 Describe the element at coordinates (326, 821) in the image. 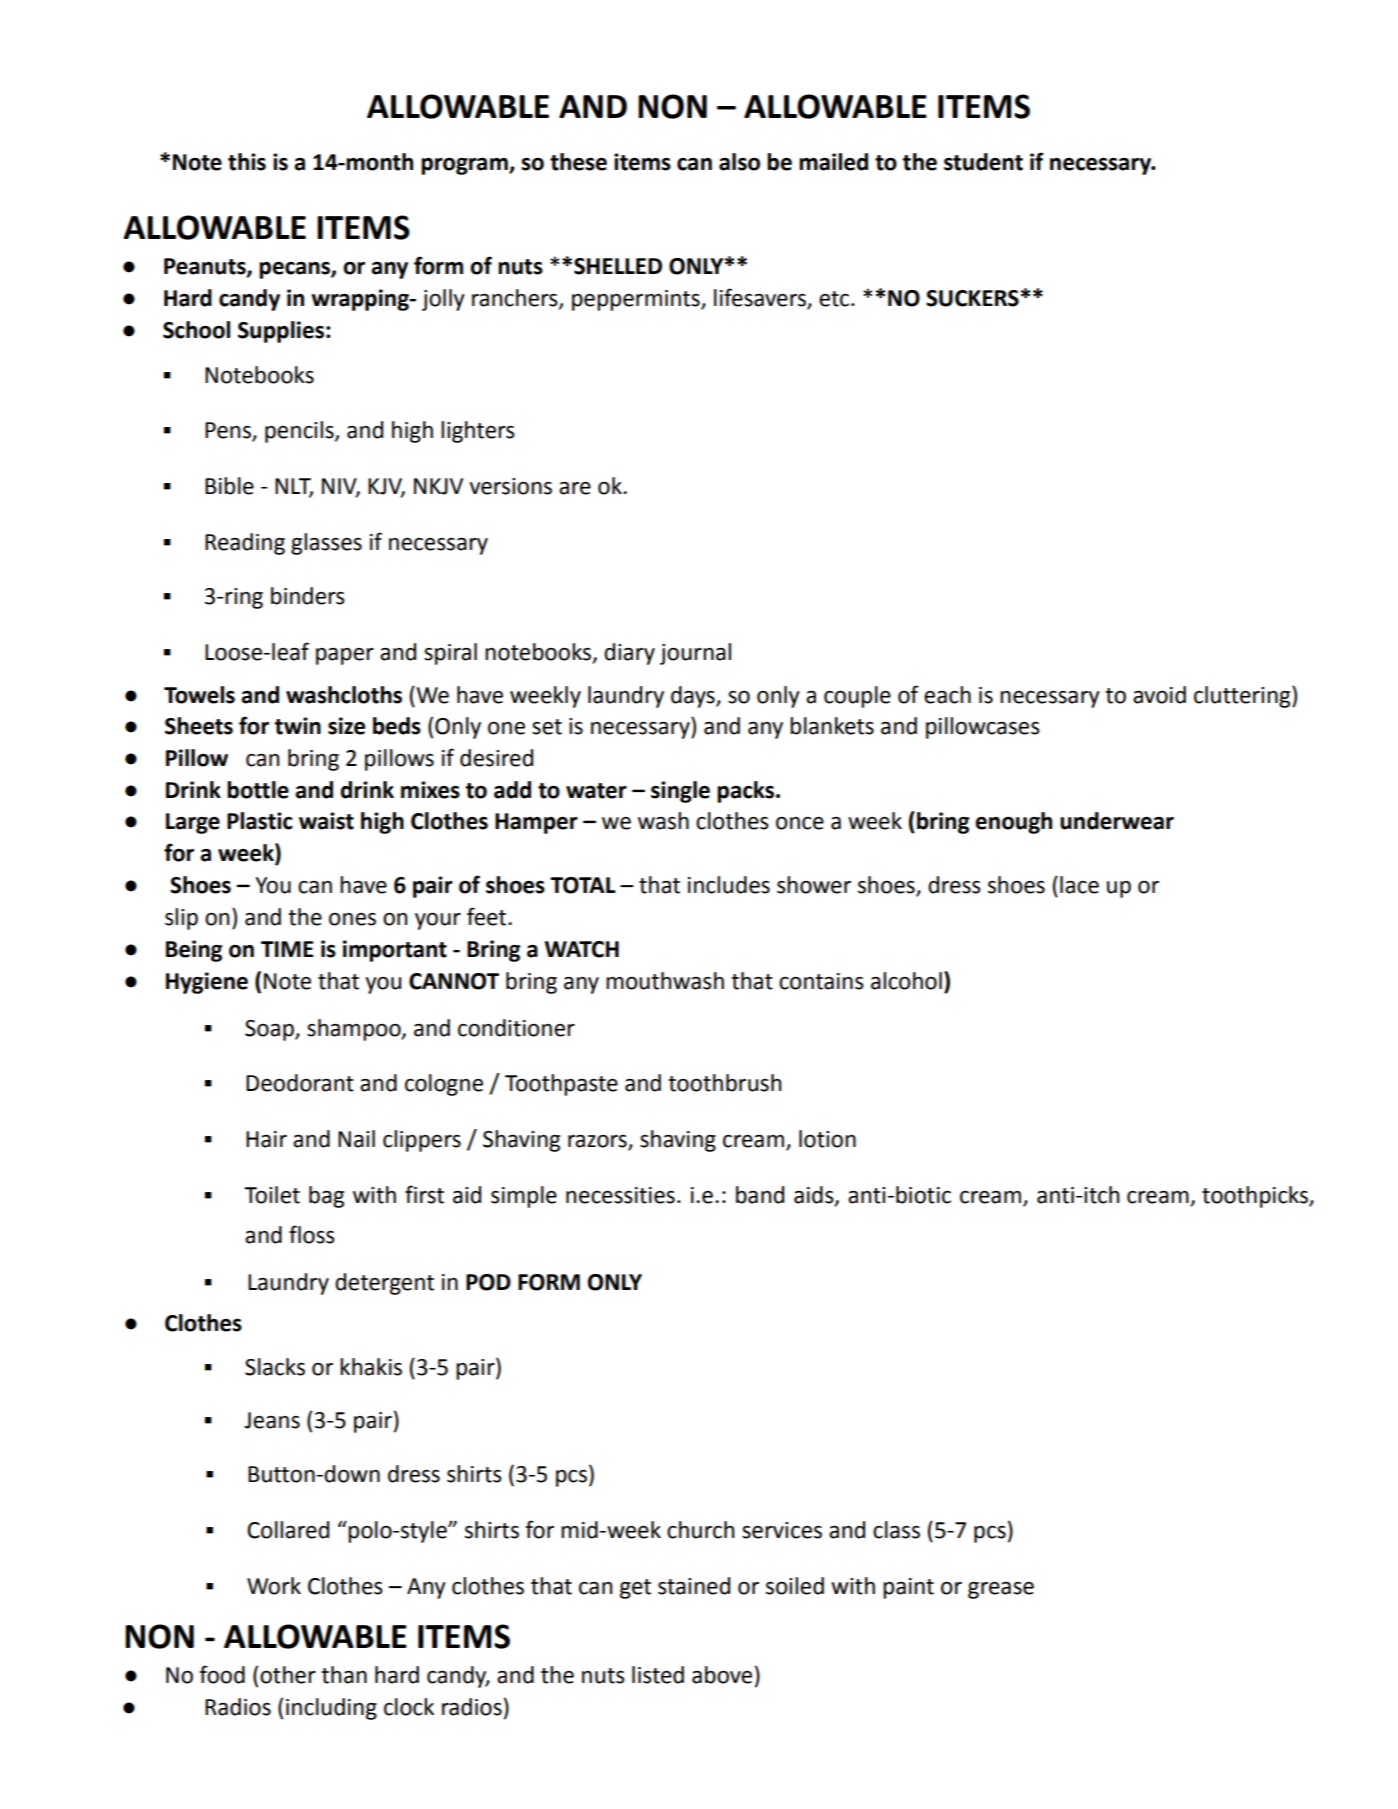

I see `waist` at that location.
